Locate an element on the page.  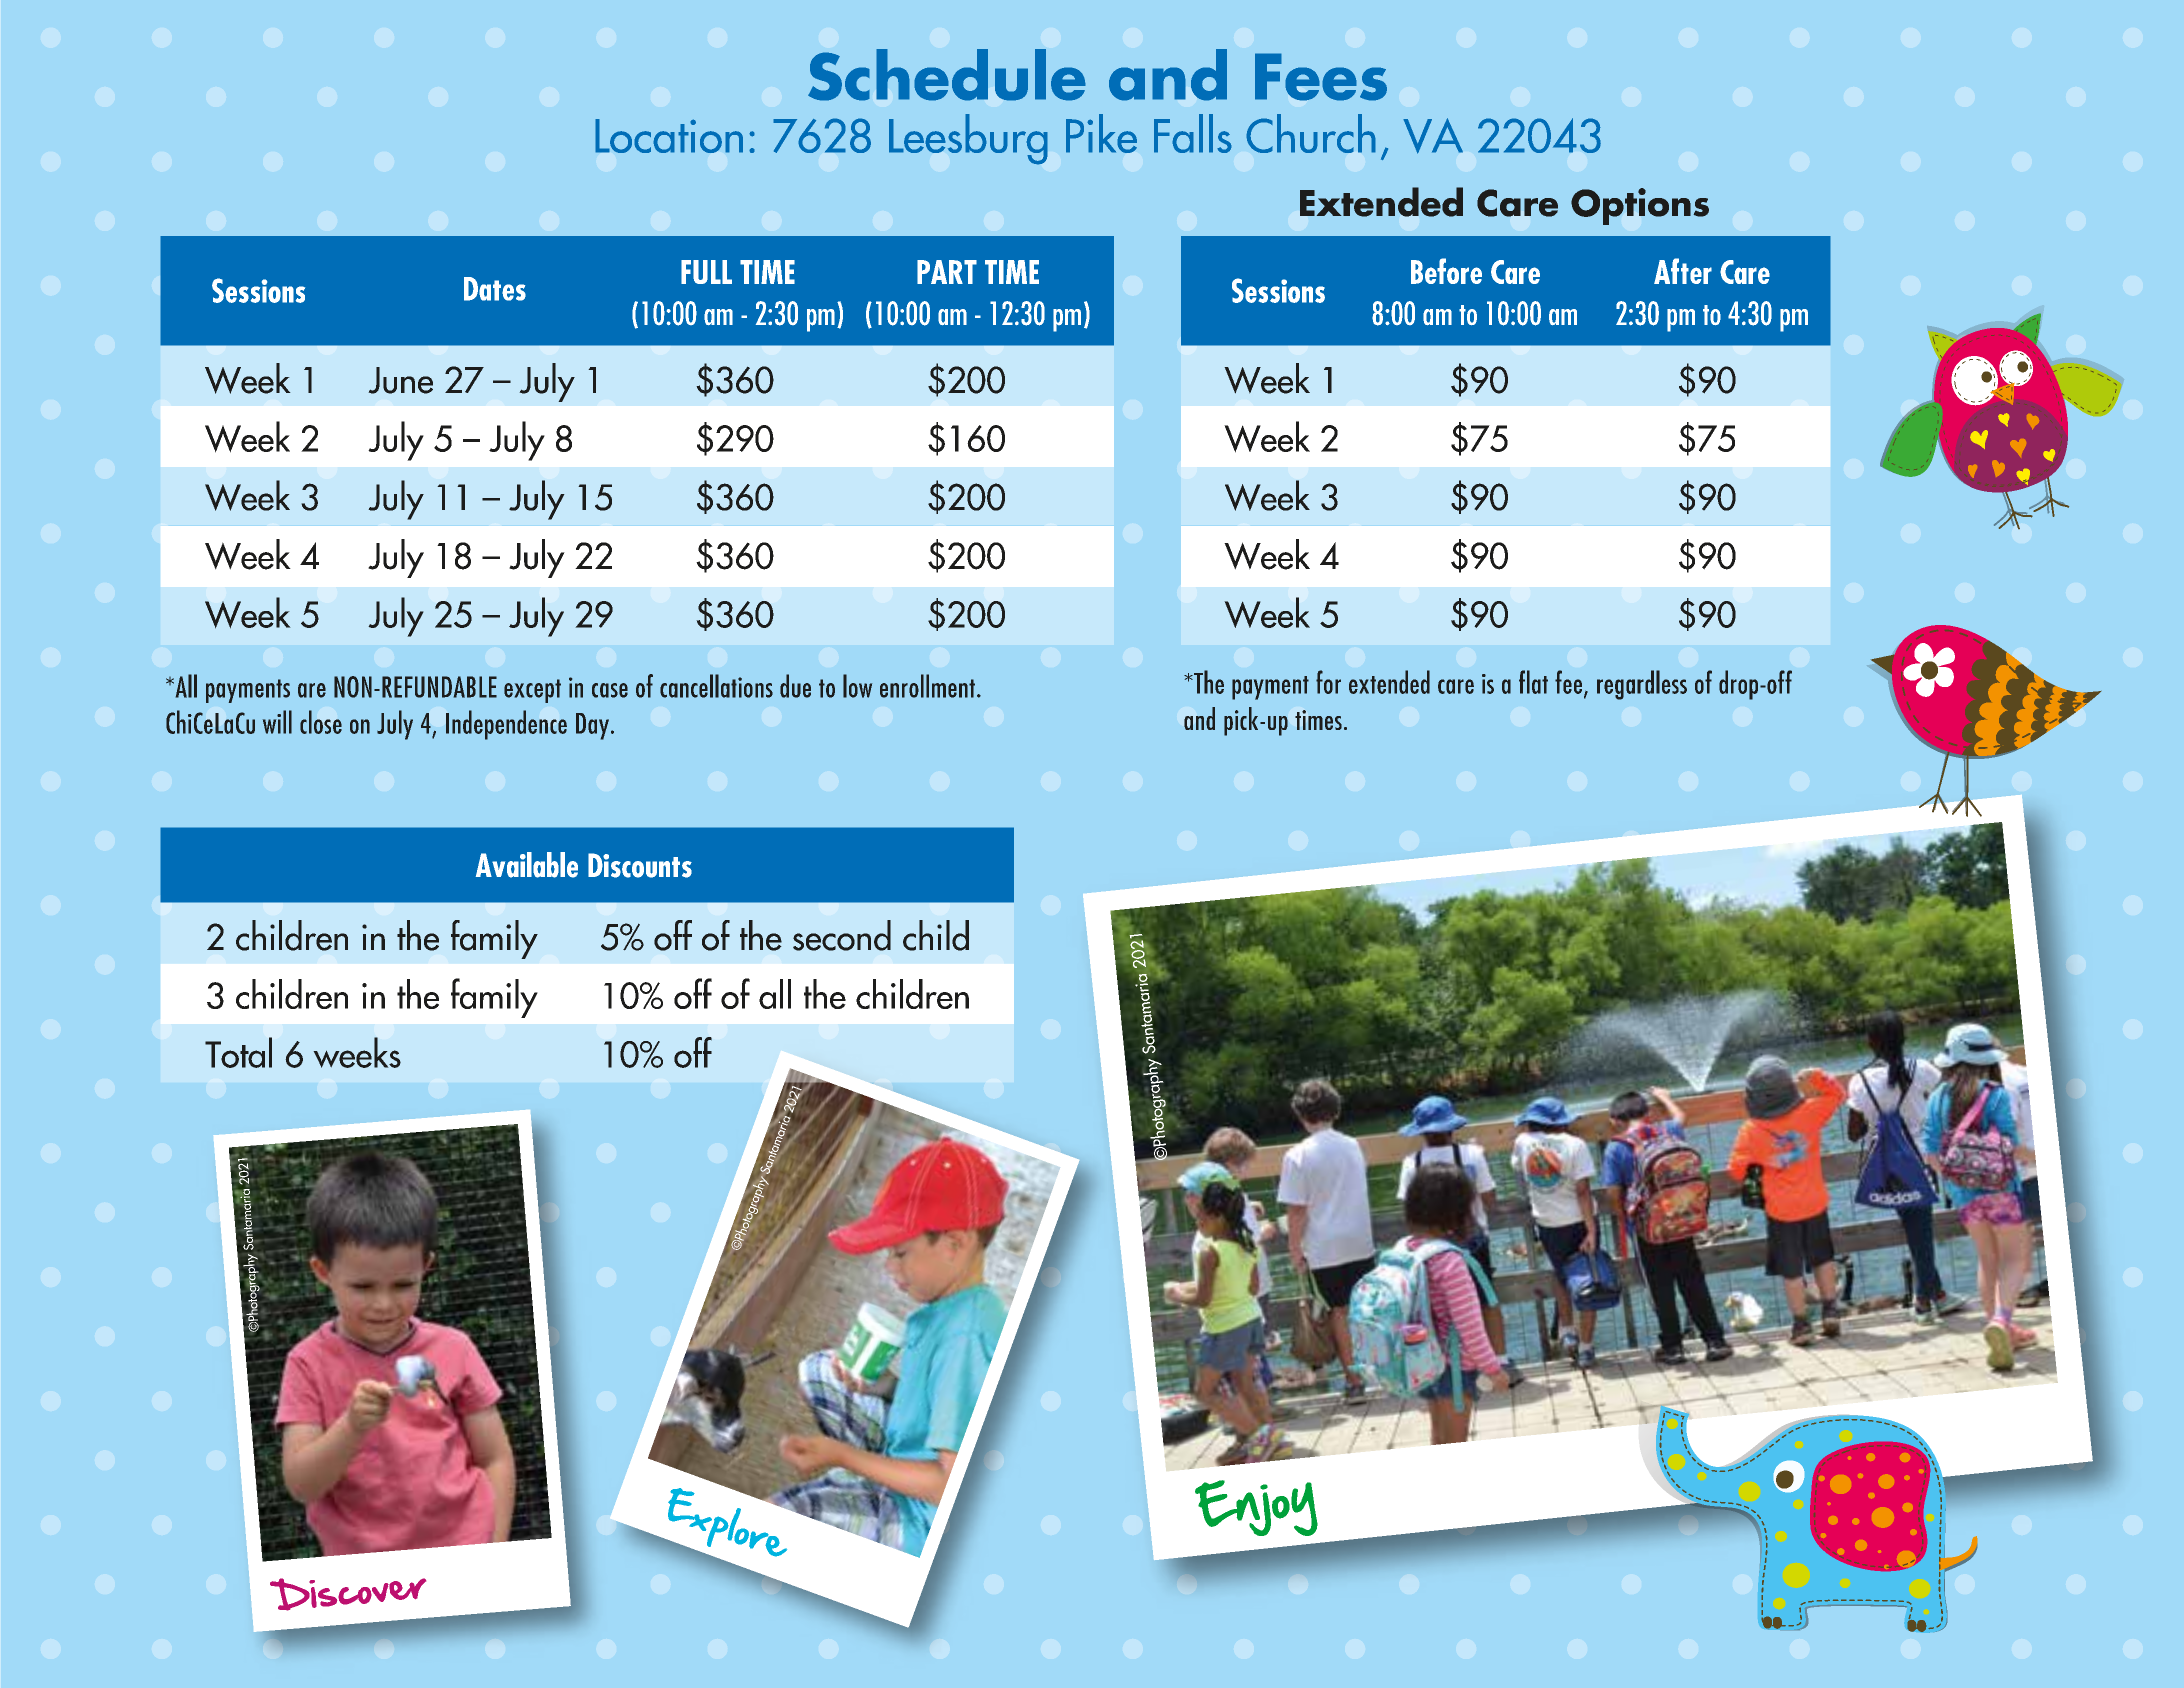
enrollment is located at coordinates (927, 686).
